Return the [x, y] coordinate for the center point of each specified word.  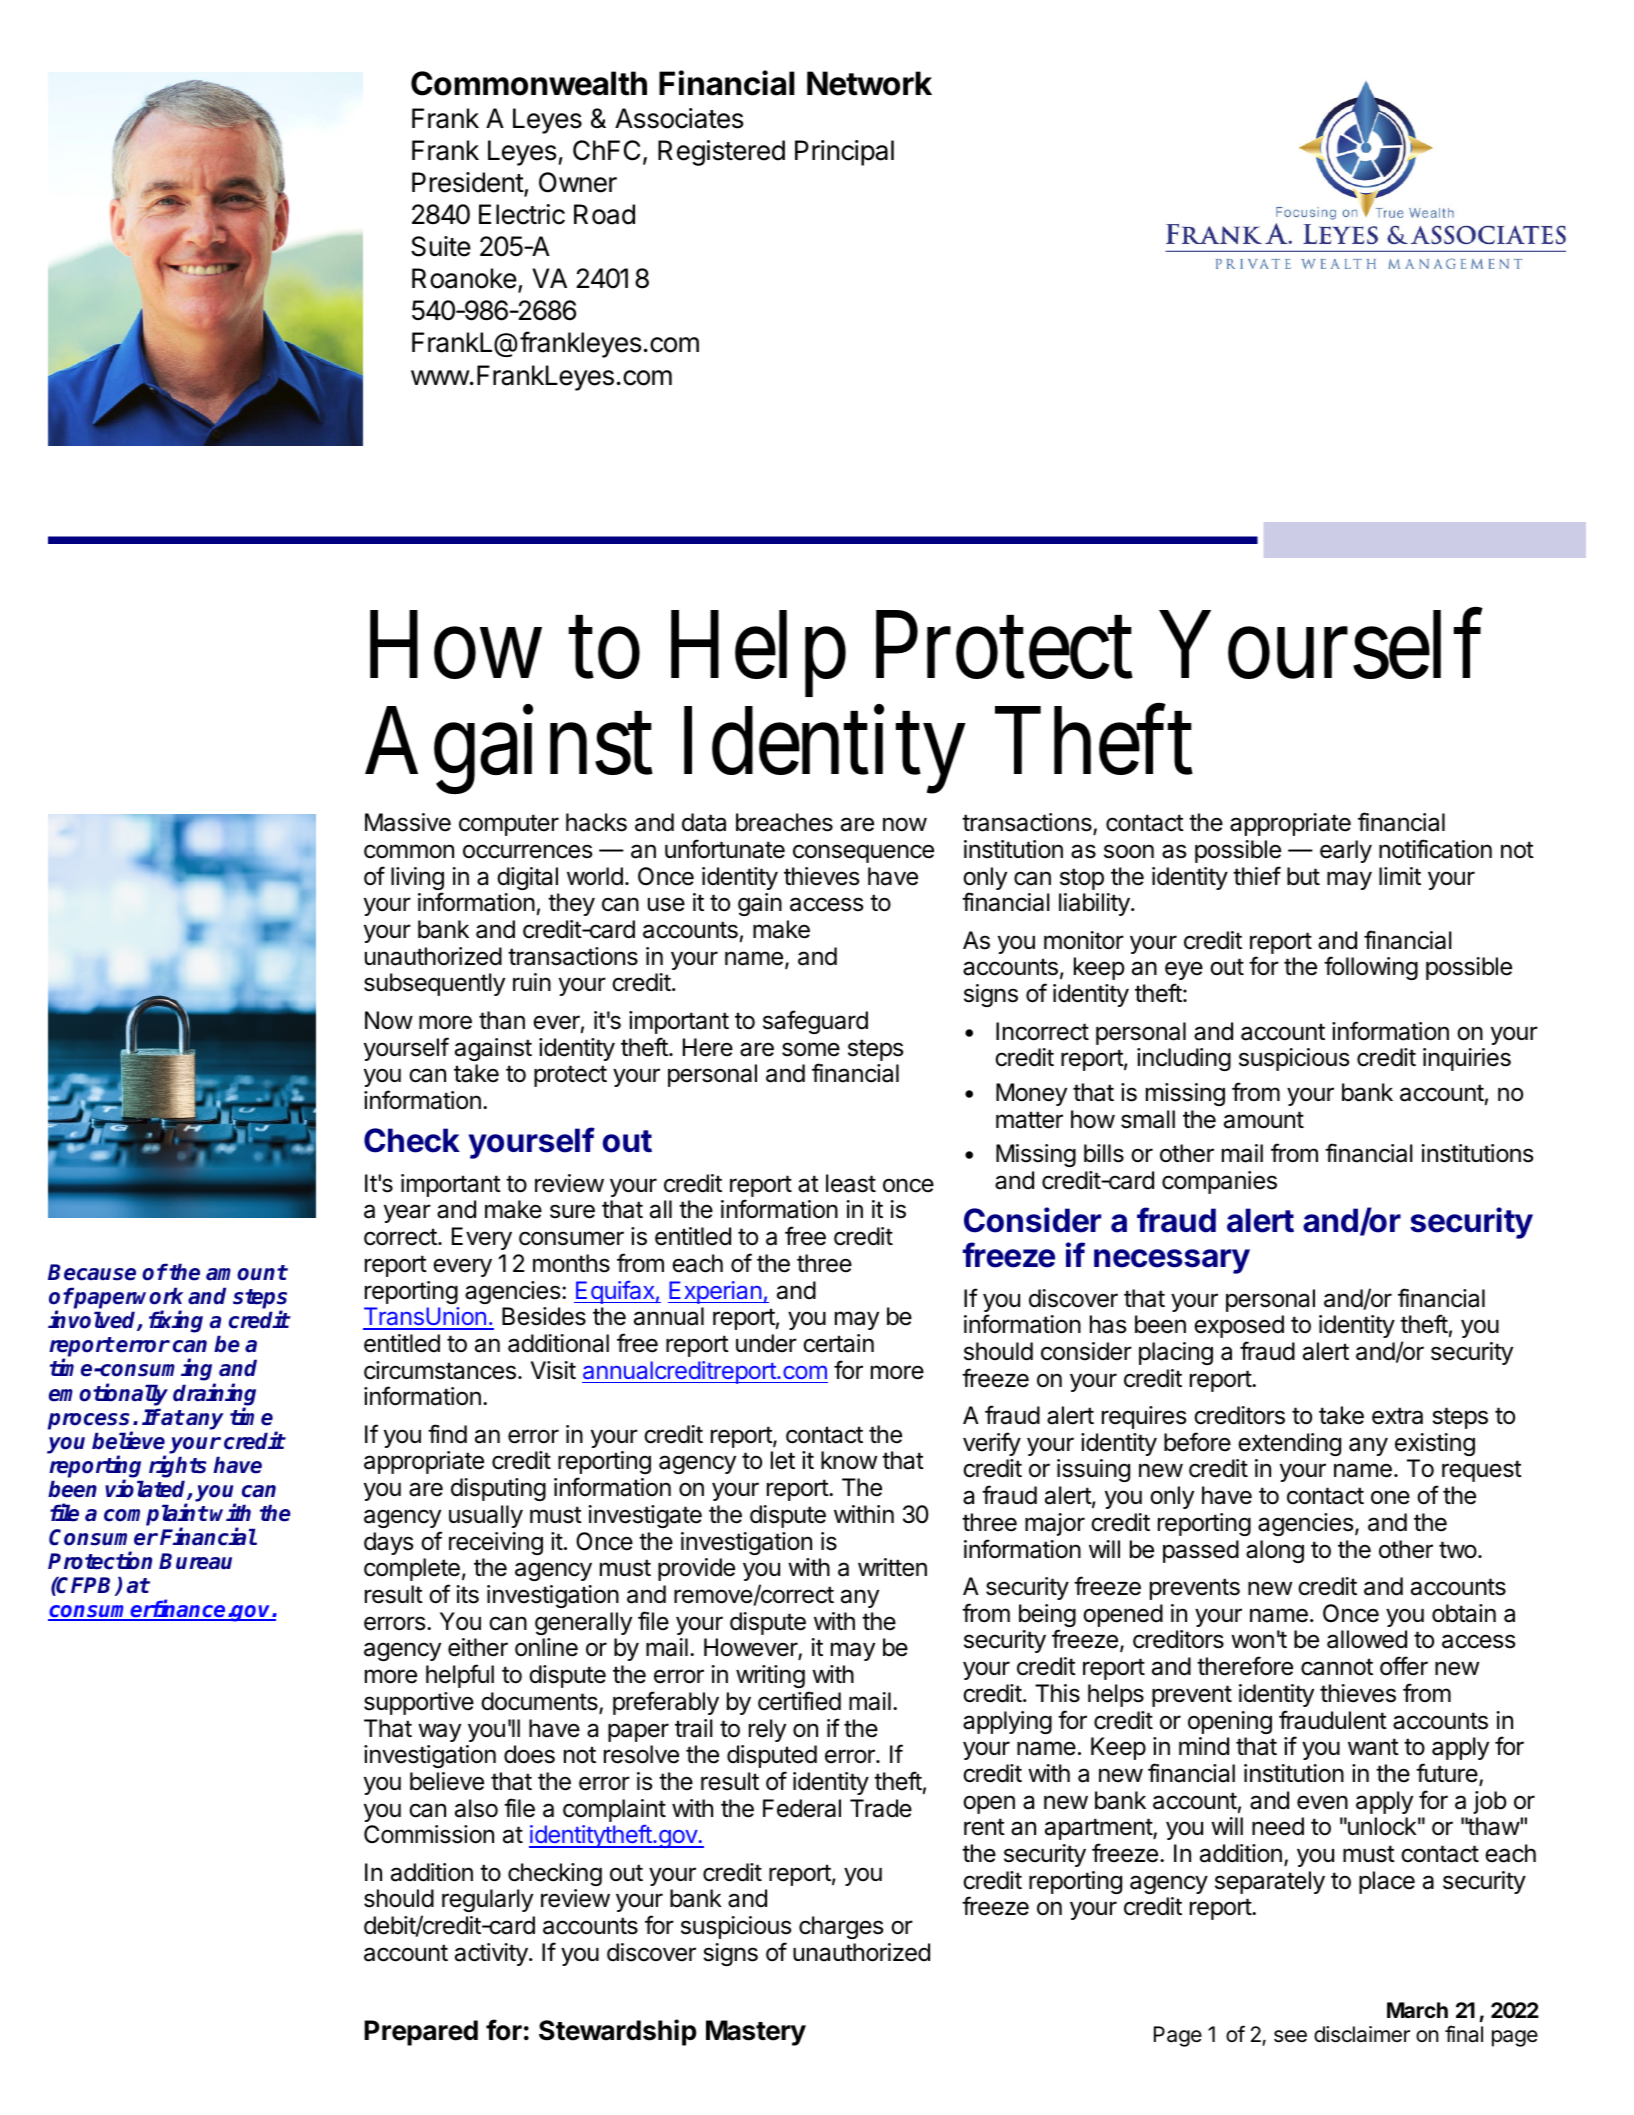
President [468, 184]
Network [869, 83]
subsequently [434, 984]
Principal [844, 153]
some [811, 1049]
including [1184, 1059]
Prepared [421, 2033]
